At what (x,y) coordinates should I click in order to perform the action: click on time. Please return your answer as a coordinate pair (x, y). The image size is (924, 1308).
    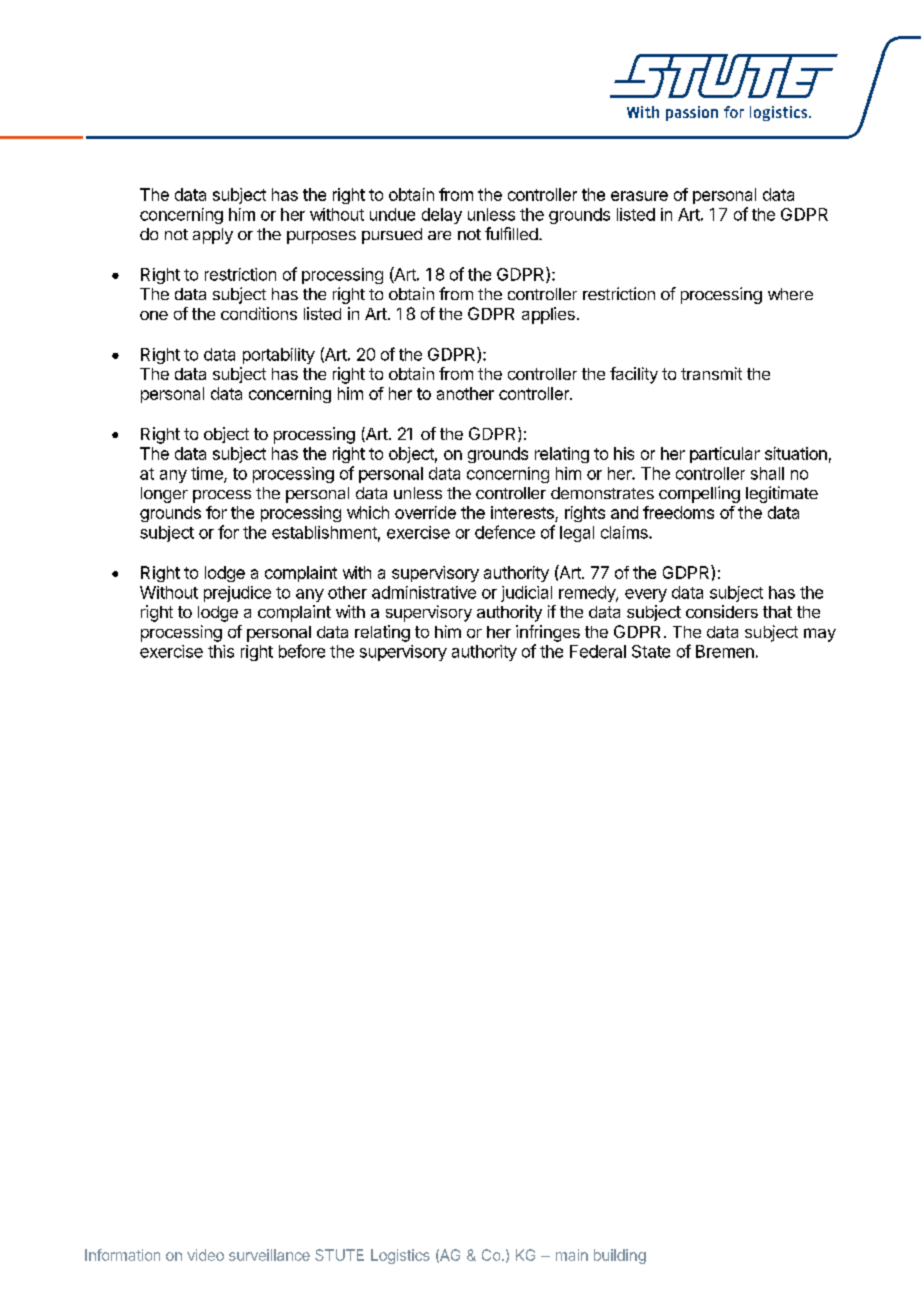
    Looking at the image, I should click on (208, 474).
